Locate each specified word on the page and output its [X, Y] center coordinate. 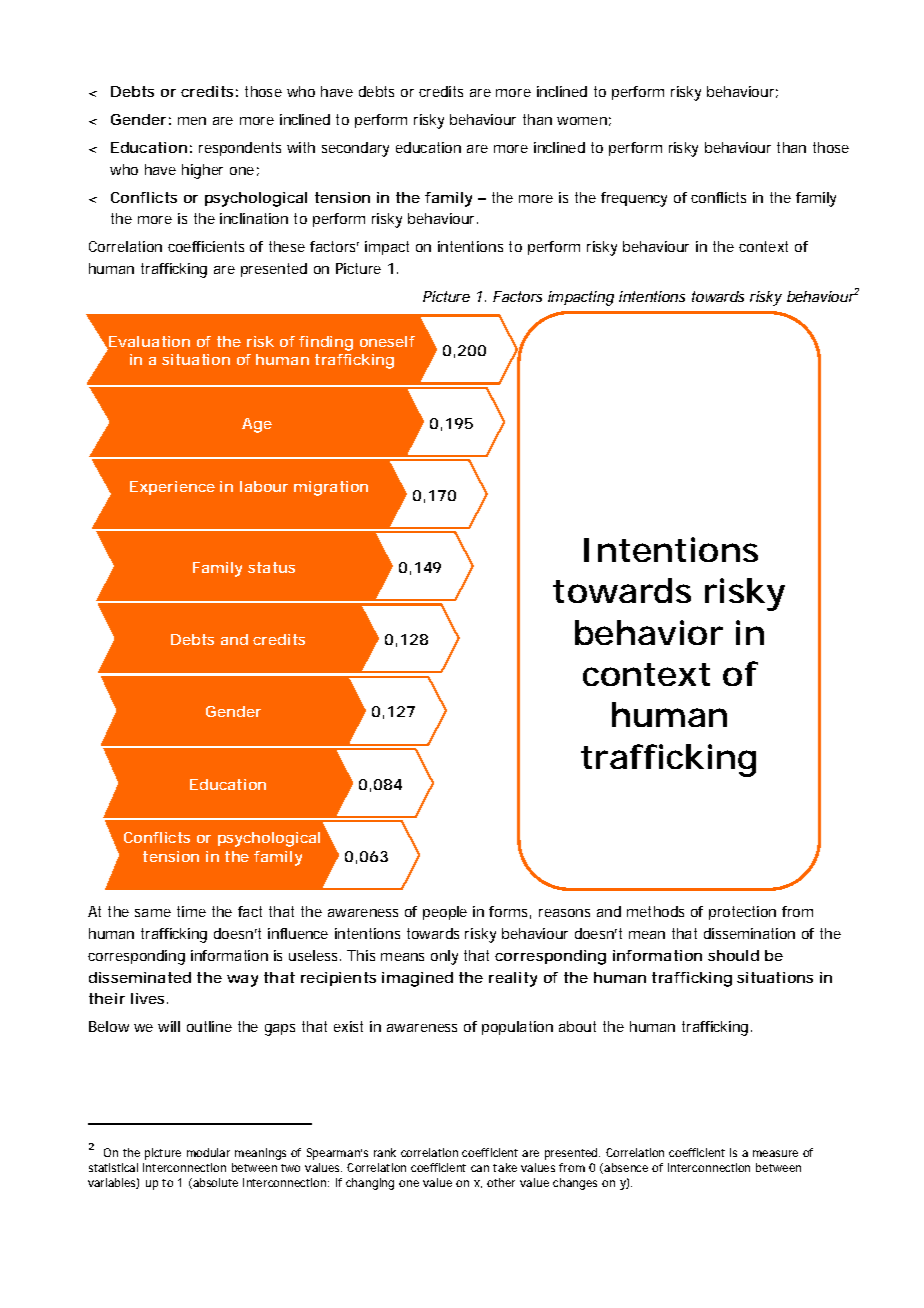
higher [202, 171]
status [271, 567]
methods [655, 911]
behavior [649, 632]
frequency [634, 199]
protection [742, 913]
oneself [387, 341]
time [191, 911]
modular [208, 1152]
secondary [355, 149]
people [445, 913]
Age [257, 425]
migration [331, 488]
